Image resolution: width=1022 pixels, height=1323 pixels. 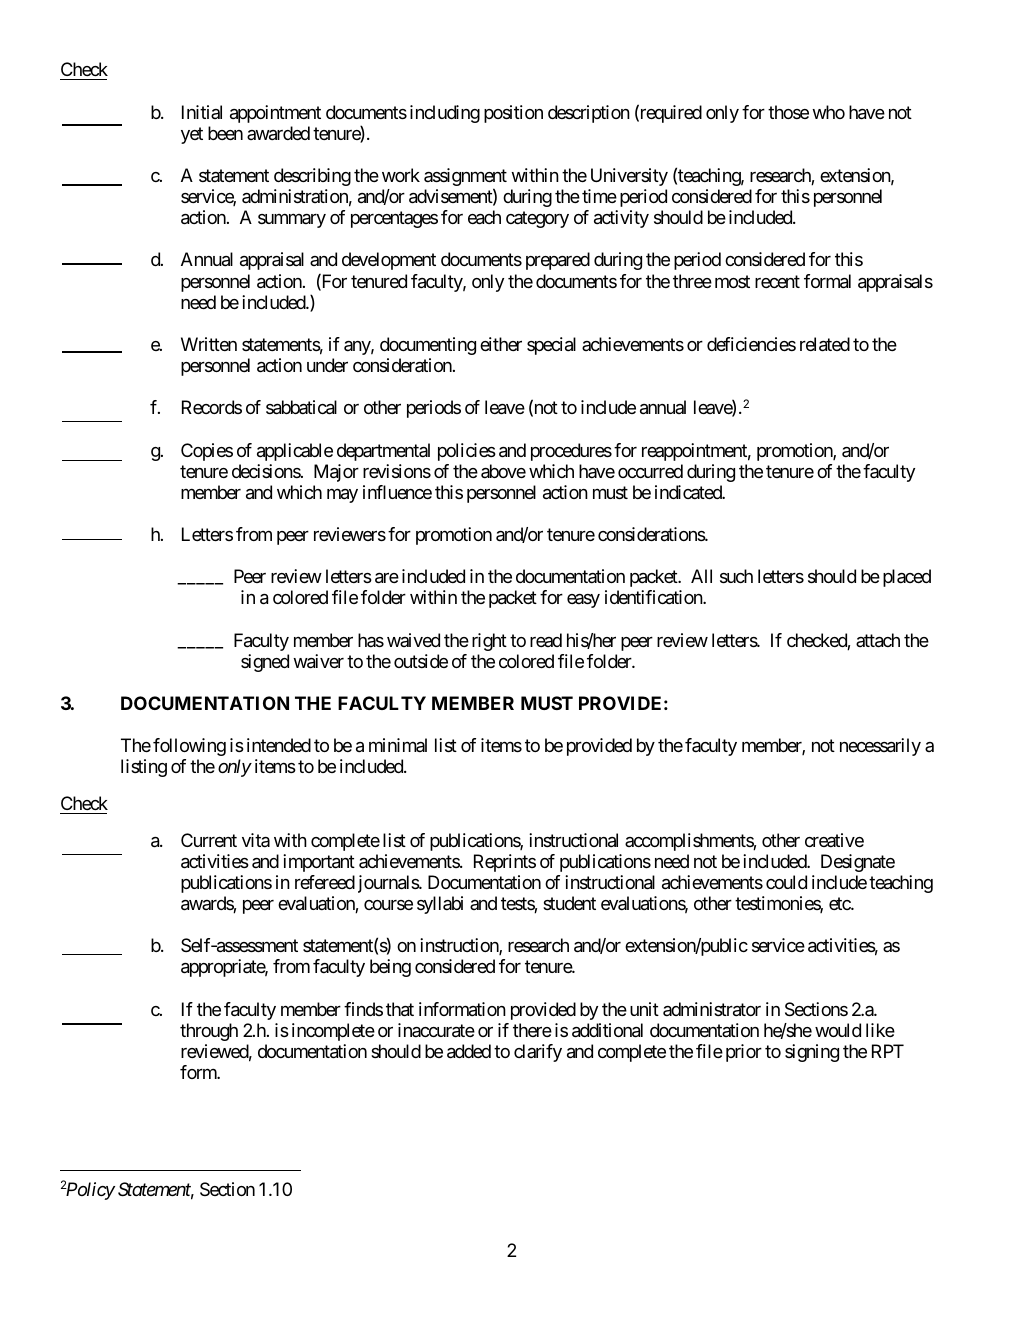 I want to click on through, so click(x=209, y=1032).
